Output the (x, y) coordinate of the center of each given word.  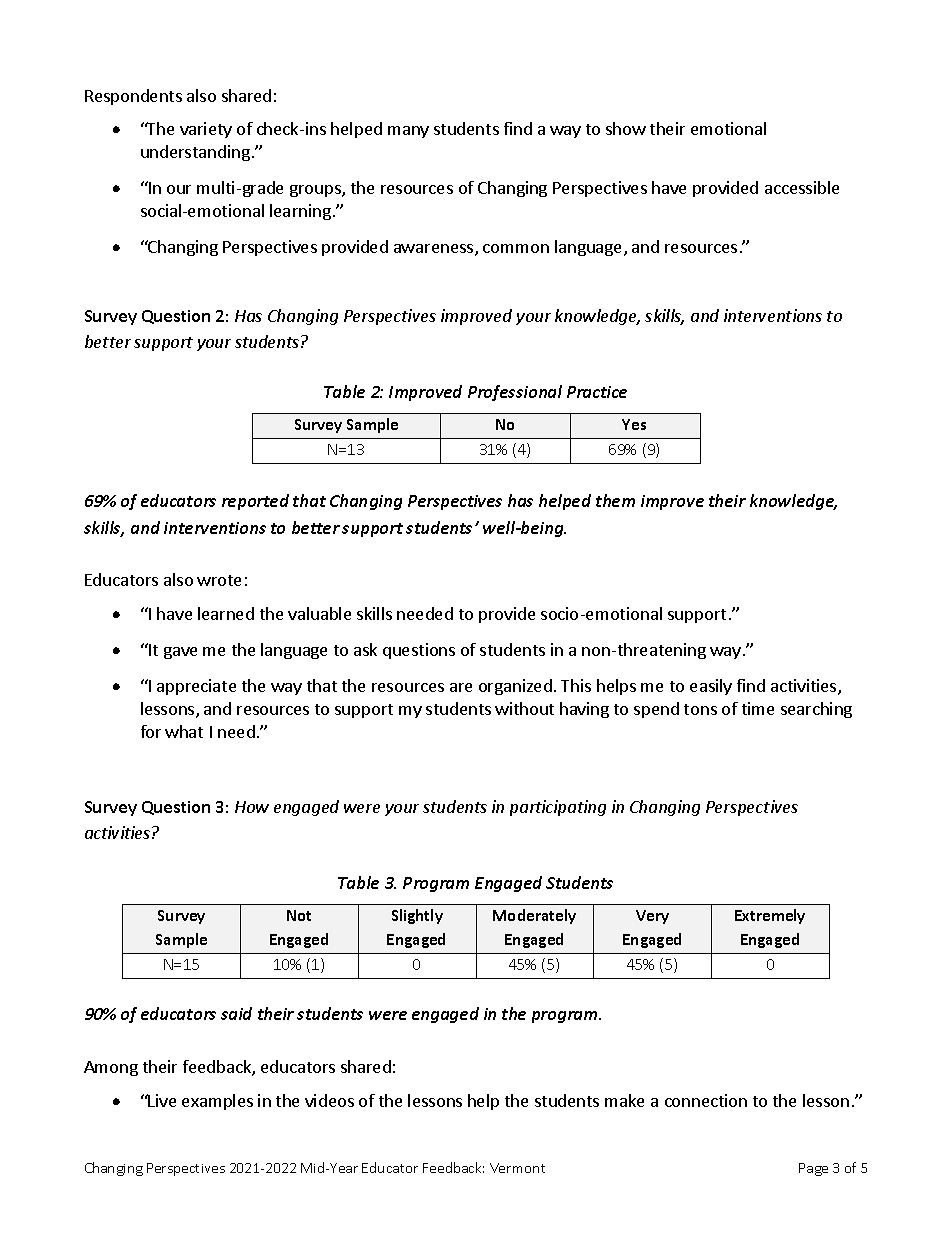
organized (515, 687)
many (408, 132)
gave (180, 653)
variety (206, 130)
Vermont (517, 1168)
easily (711, 687)
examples (217, 1102)
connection (706, 1100)
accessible (802, 187)
